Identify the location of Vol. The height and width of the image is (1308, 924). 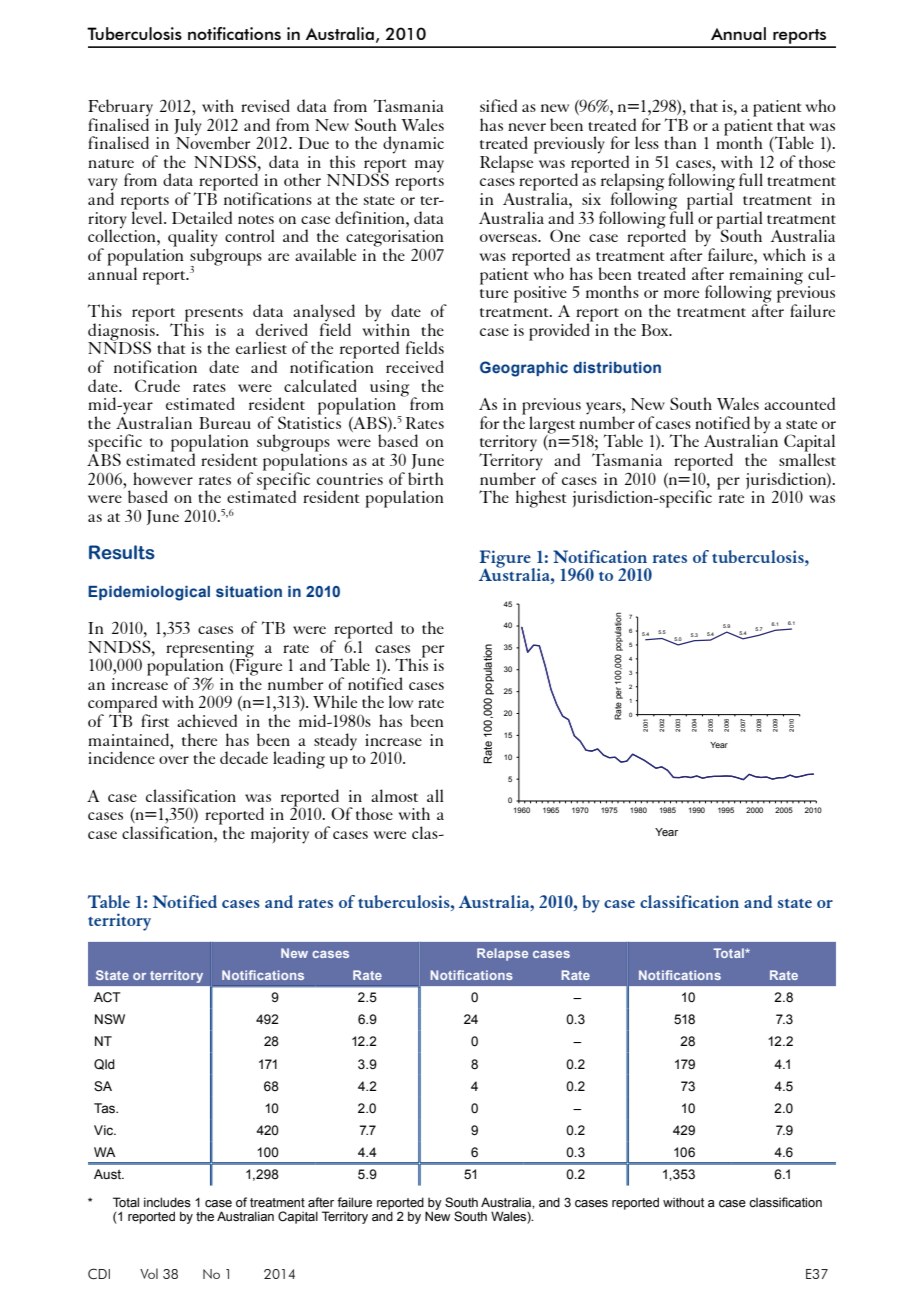
(149, 1273).
